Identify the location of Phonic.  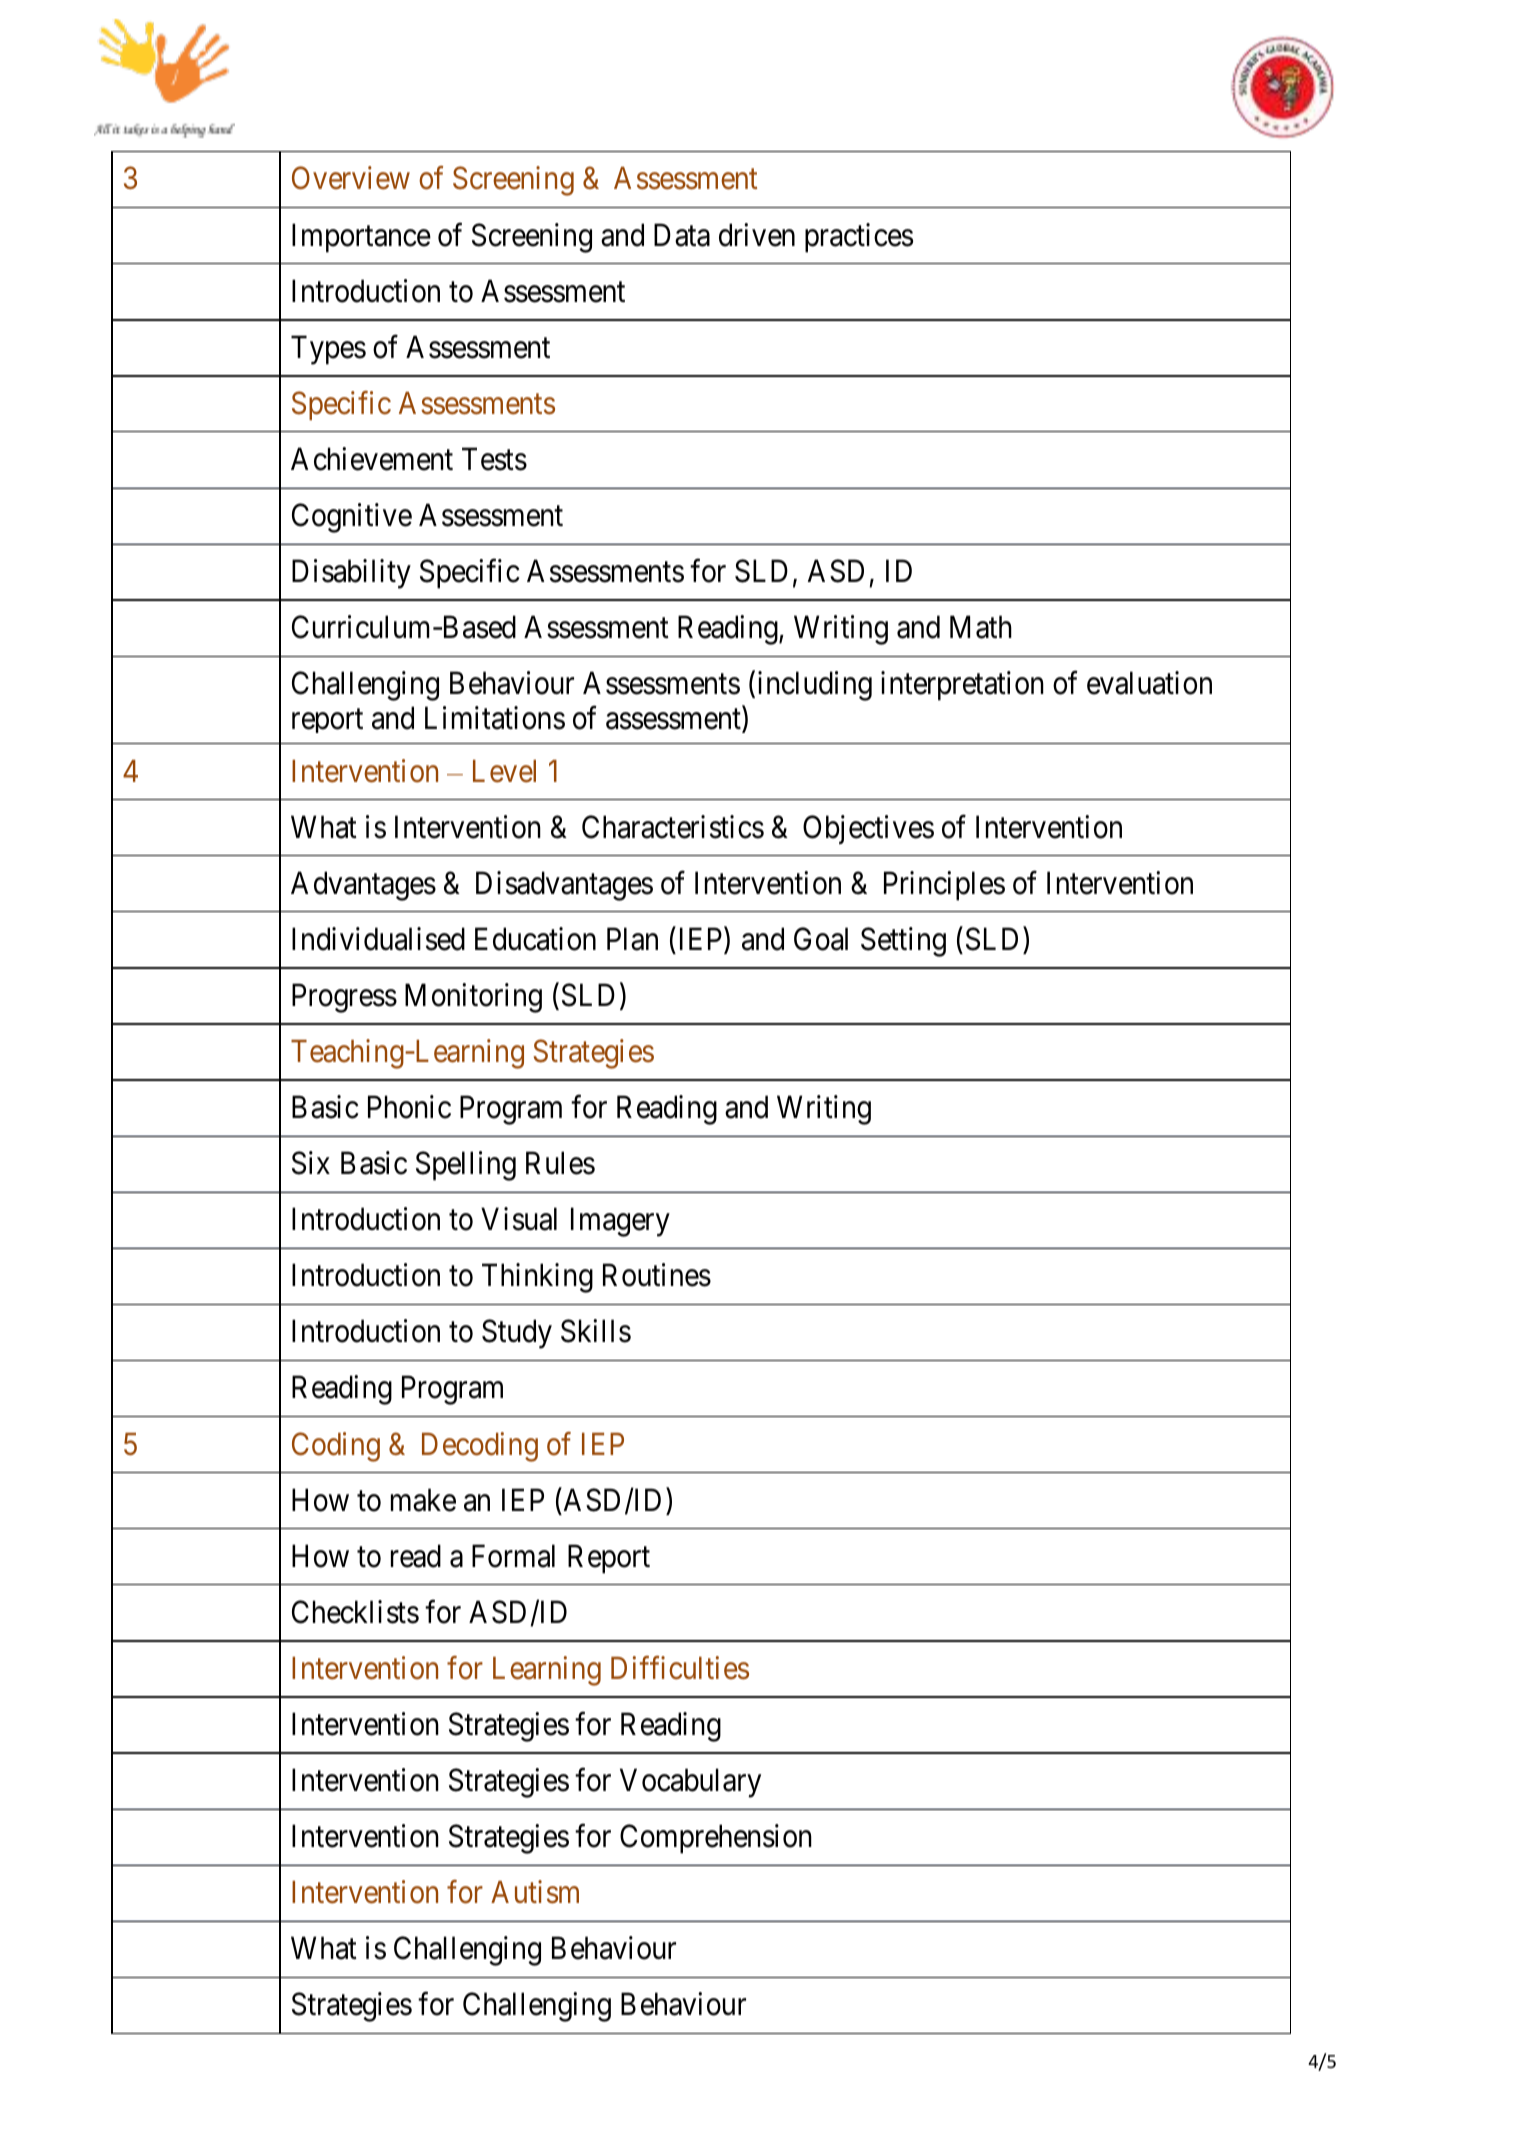
(409, 1107).
